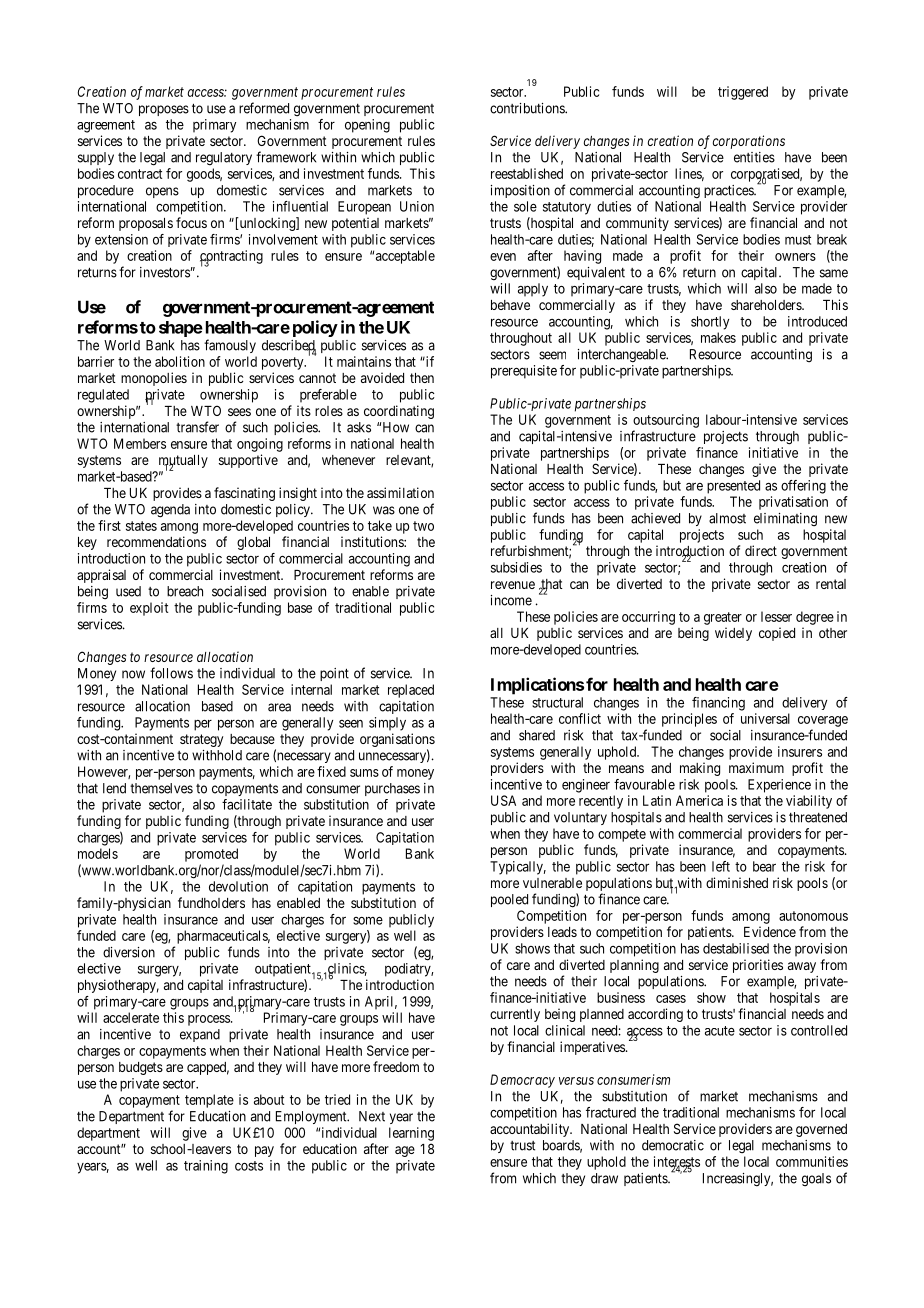  What do you see at coordinates (422, 378) in the screenshot?
I see `then` at bounding box center [422, 378].
